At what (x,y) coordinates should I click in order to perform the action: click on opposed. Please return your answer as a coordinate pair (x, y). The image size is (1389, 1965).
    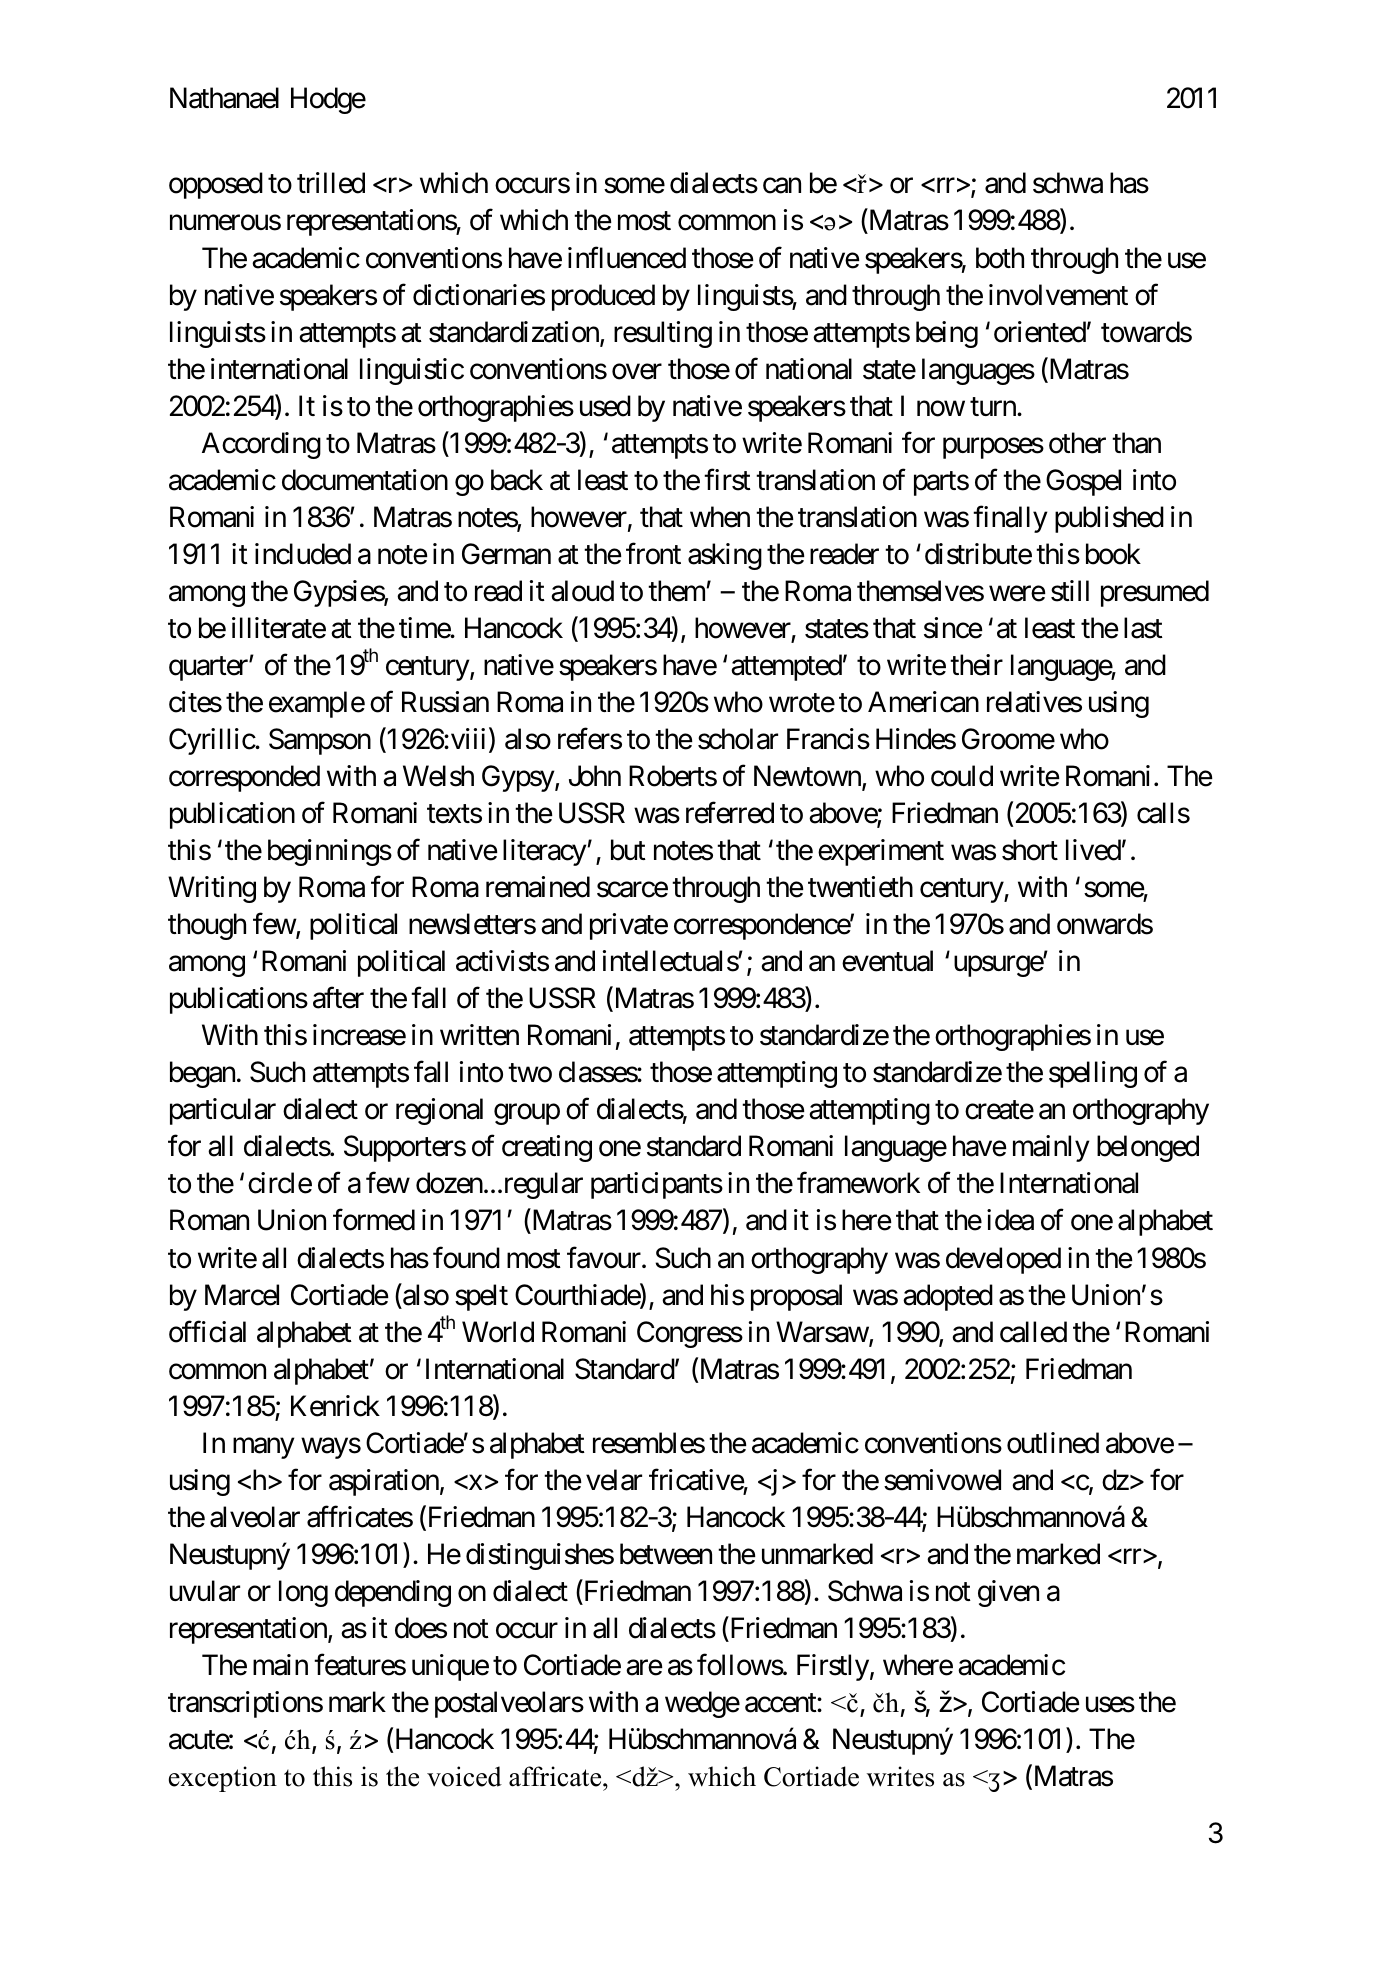
    Looking at the image, I should click on (216, 185).
